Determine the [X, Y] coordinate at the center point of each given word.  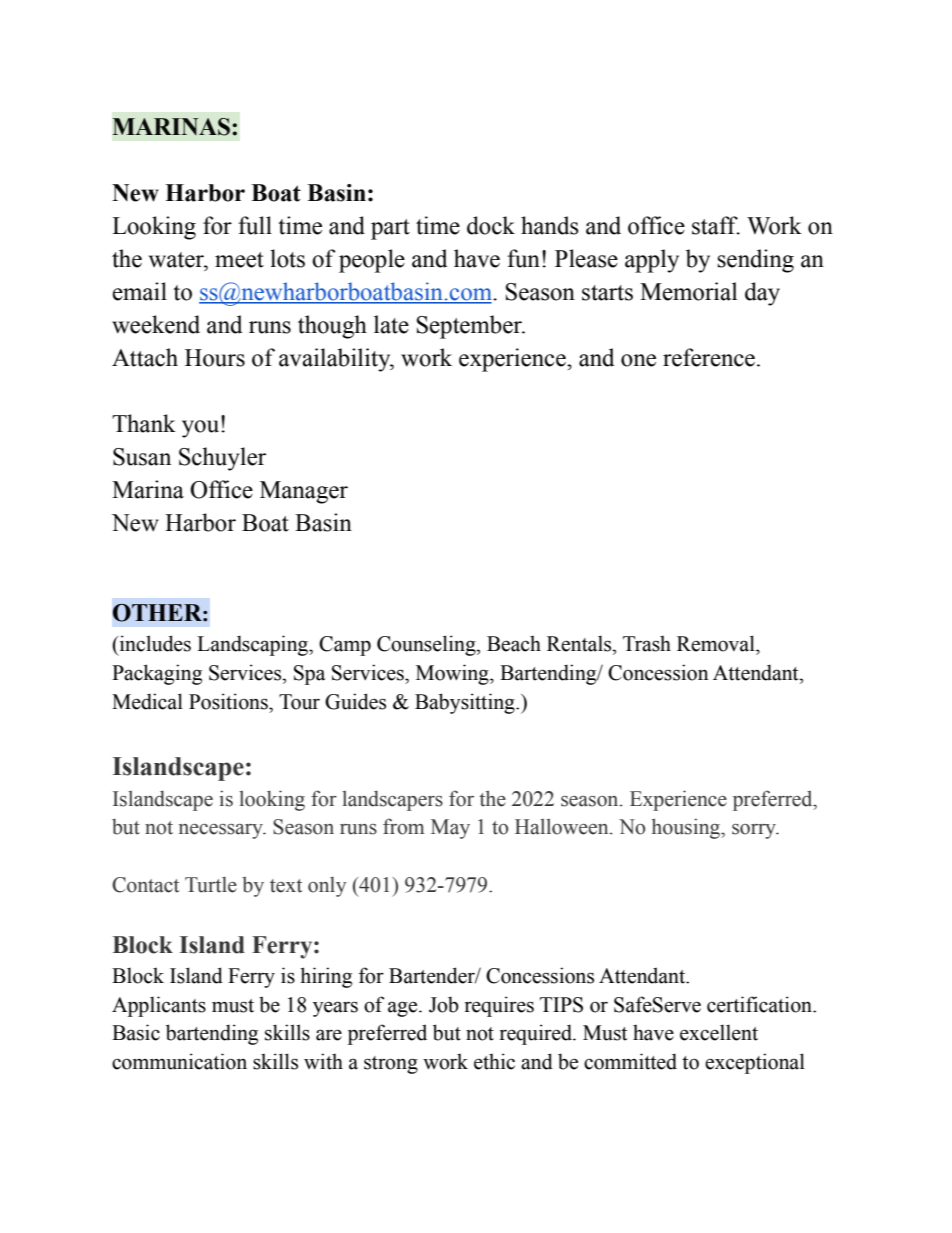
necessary [222, 831]
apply [652, 261]
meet [239, 260]
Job [444, 1004]
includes [154, 643]
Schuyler [222, 459]
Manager [304, 492]
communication [179, 1061]
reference [709, 357]
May [450, 829]
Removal [717, 643]
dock [491, 225]
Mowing [453, 674]
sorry [755, 831]
